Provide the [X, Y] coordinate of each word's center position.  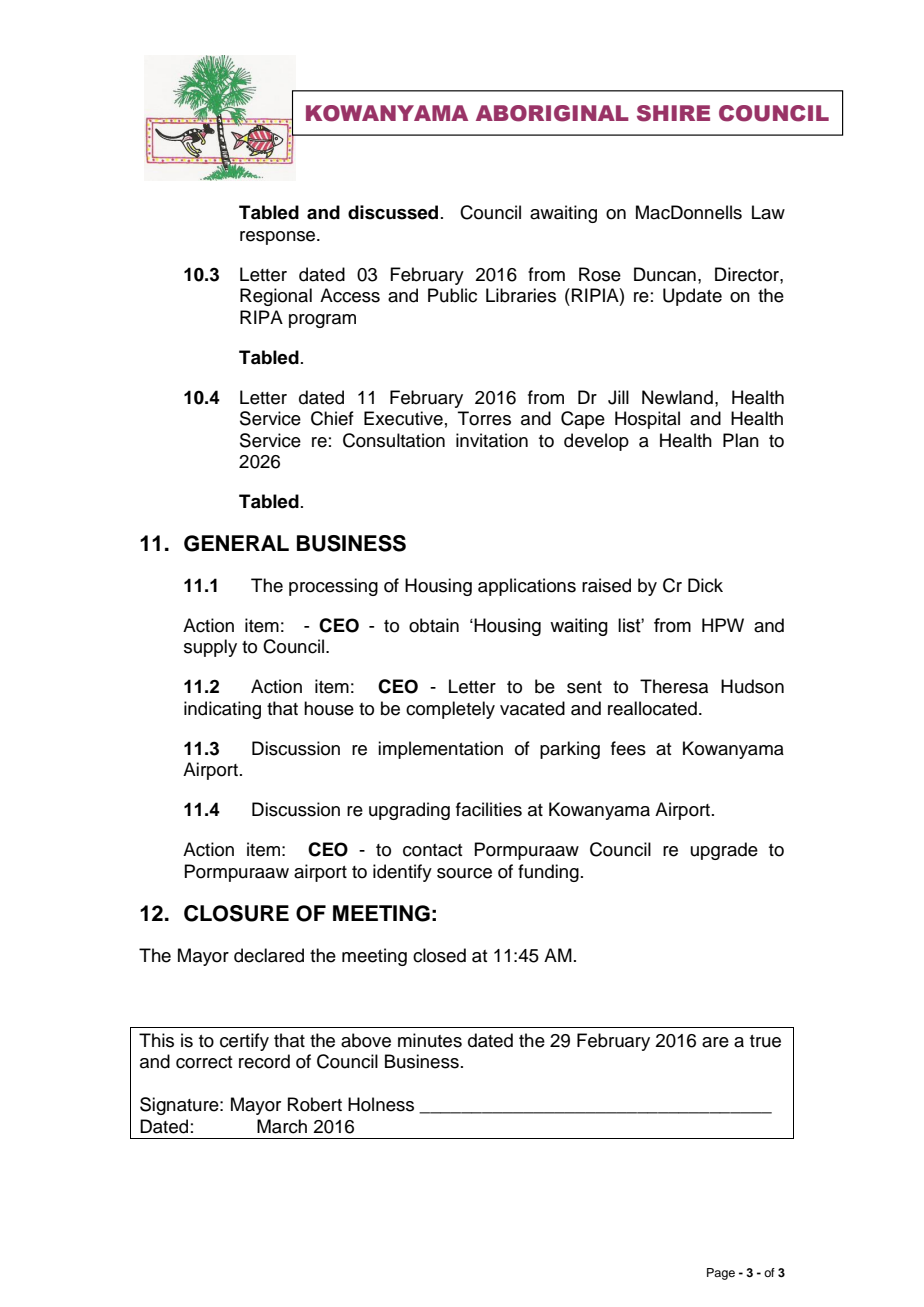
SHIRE [673, 113]
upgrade [724, 851]
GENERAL [236, 543]
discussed [393, 212]
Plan [741, 440]
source [464, 873]
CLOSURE [236, 913]
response [279, 238]
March [282, 1126]
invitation [492, 440]
